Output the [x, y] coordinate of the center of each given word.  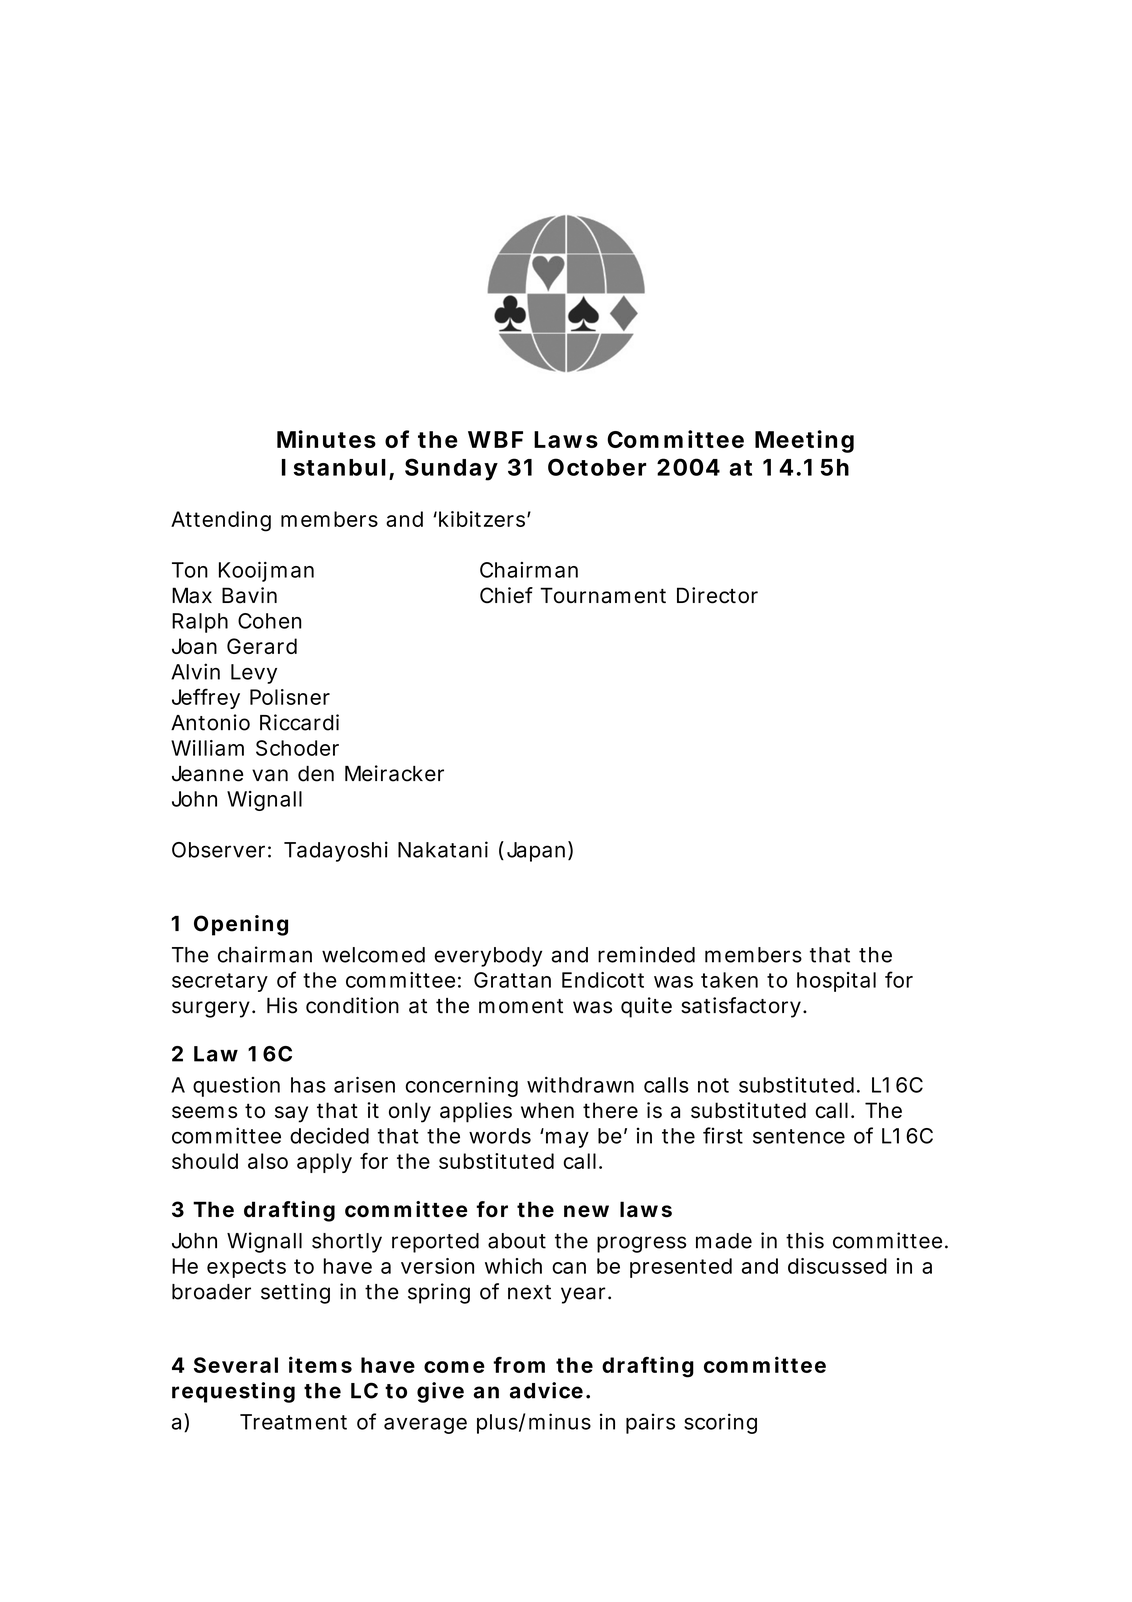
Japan [538, 851]
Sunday [451, 469]
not [713, 1085]
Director [717, 595]
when [547, 1110]
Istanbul [334, 467]
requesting [233, 1392]
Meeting [804, 441]
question [236, 1087]
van [270, 775]
